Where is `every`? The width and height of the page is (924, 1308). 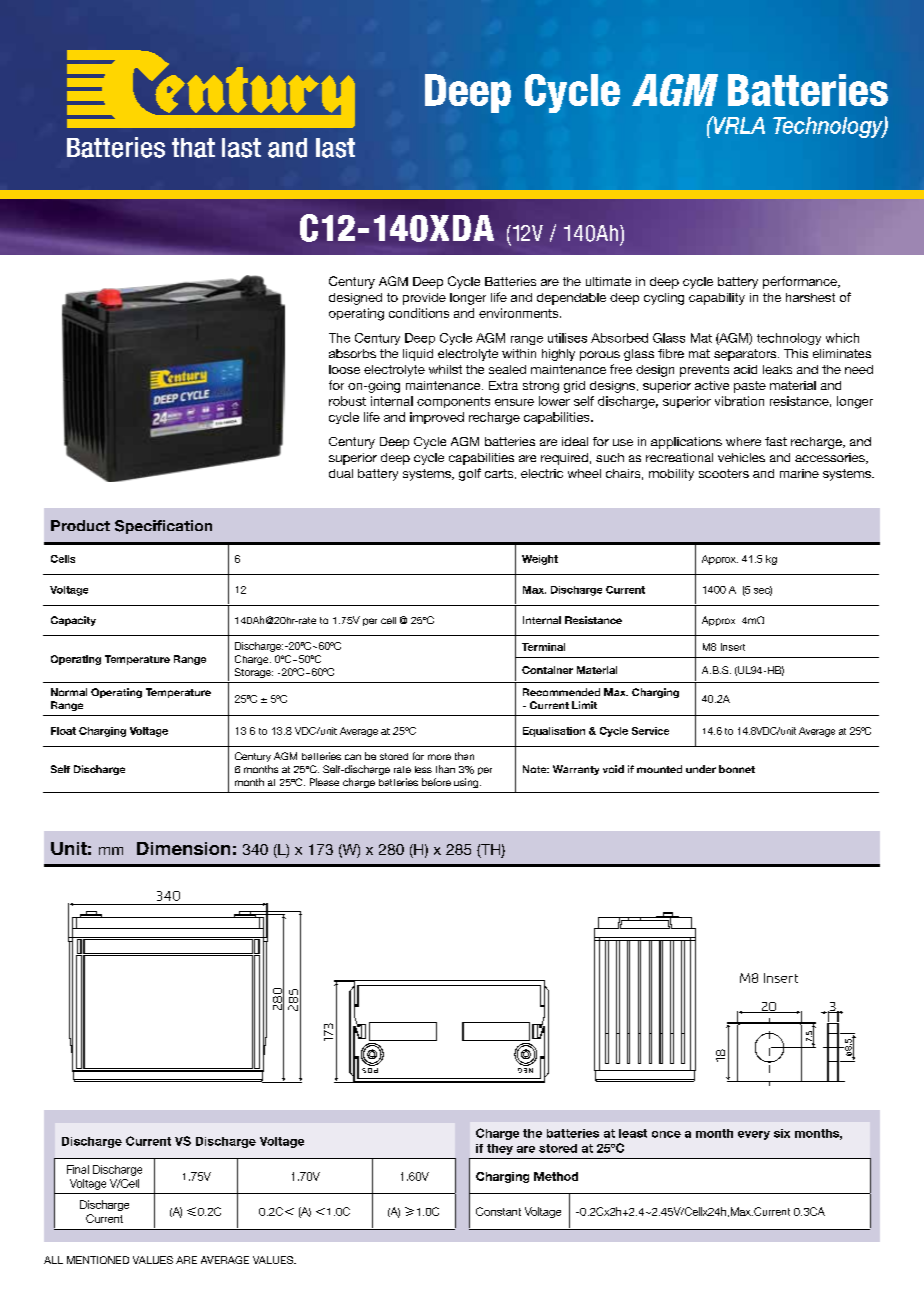 every is located at coordinates (754, 1135).
